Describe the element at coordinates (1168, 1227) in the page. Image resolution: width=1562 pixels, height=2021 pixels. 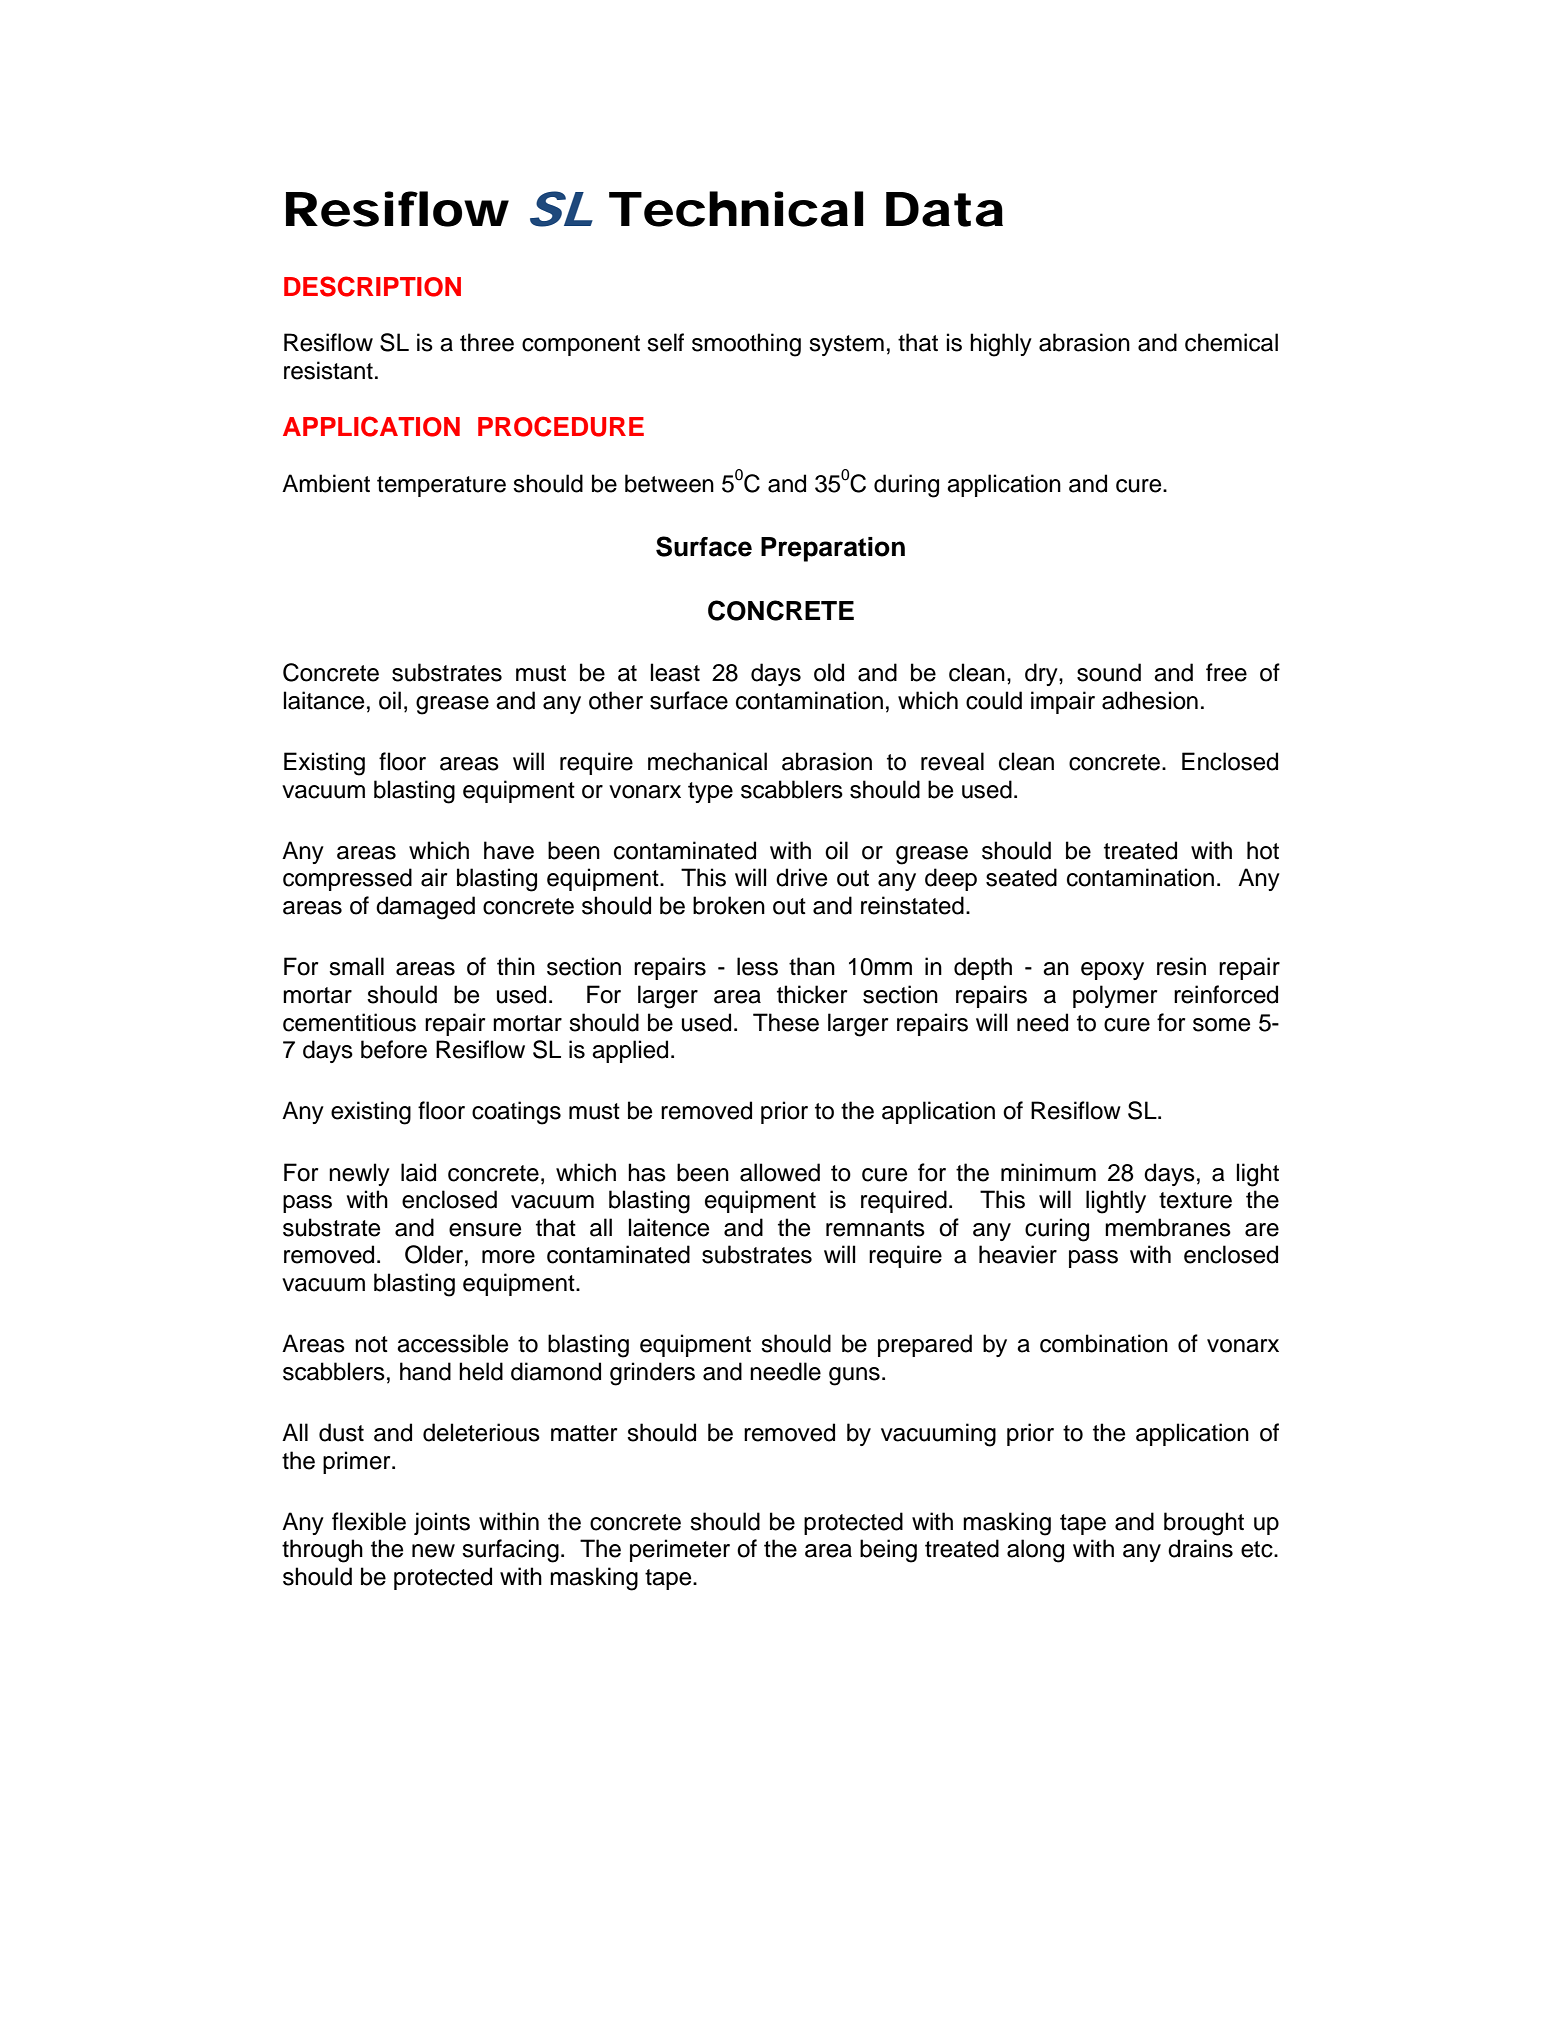
I see `membranes` at that location.
